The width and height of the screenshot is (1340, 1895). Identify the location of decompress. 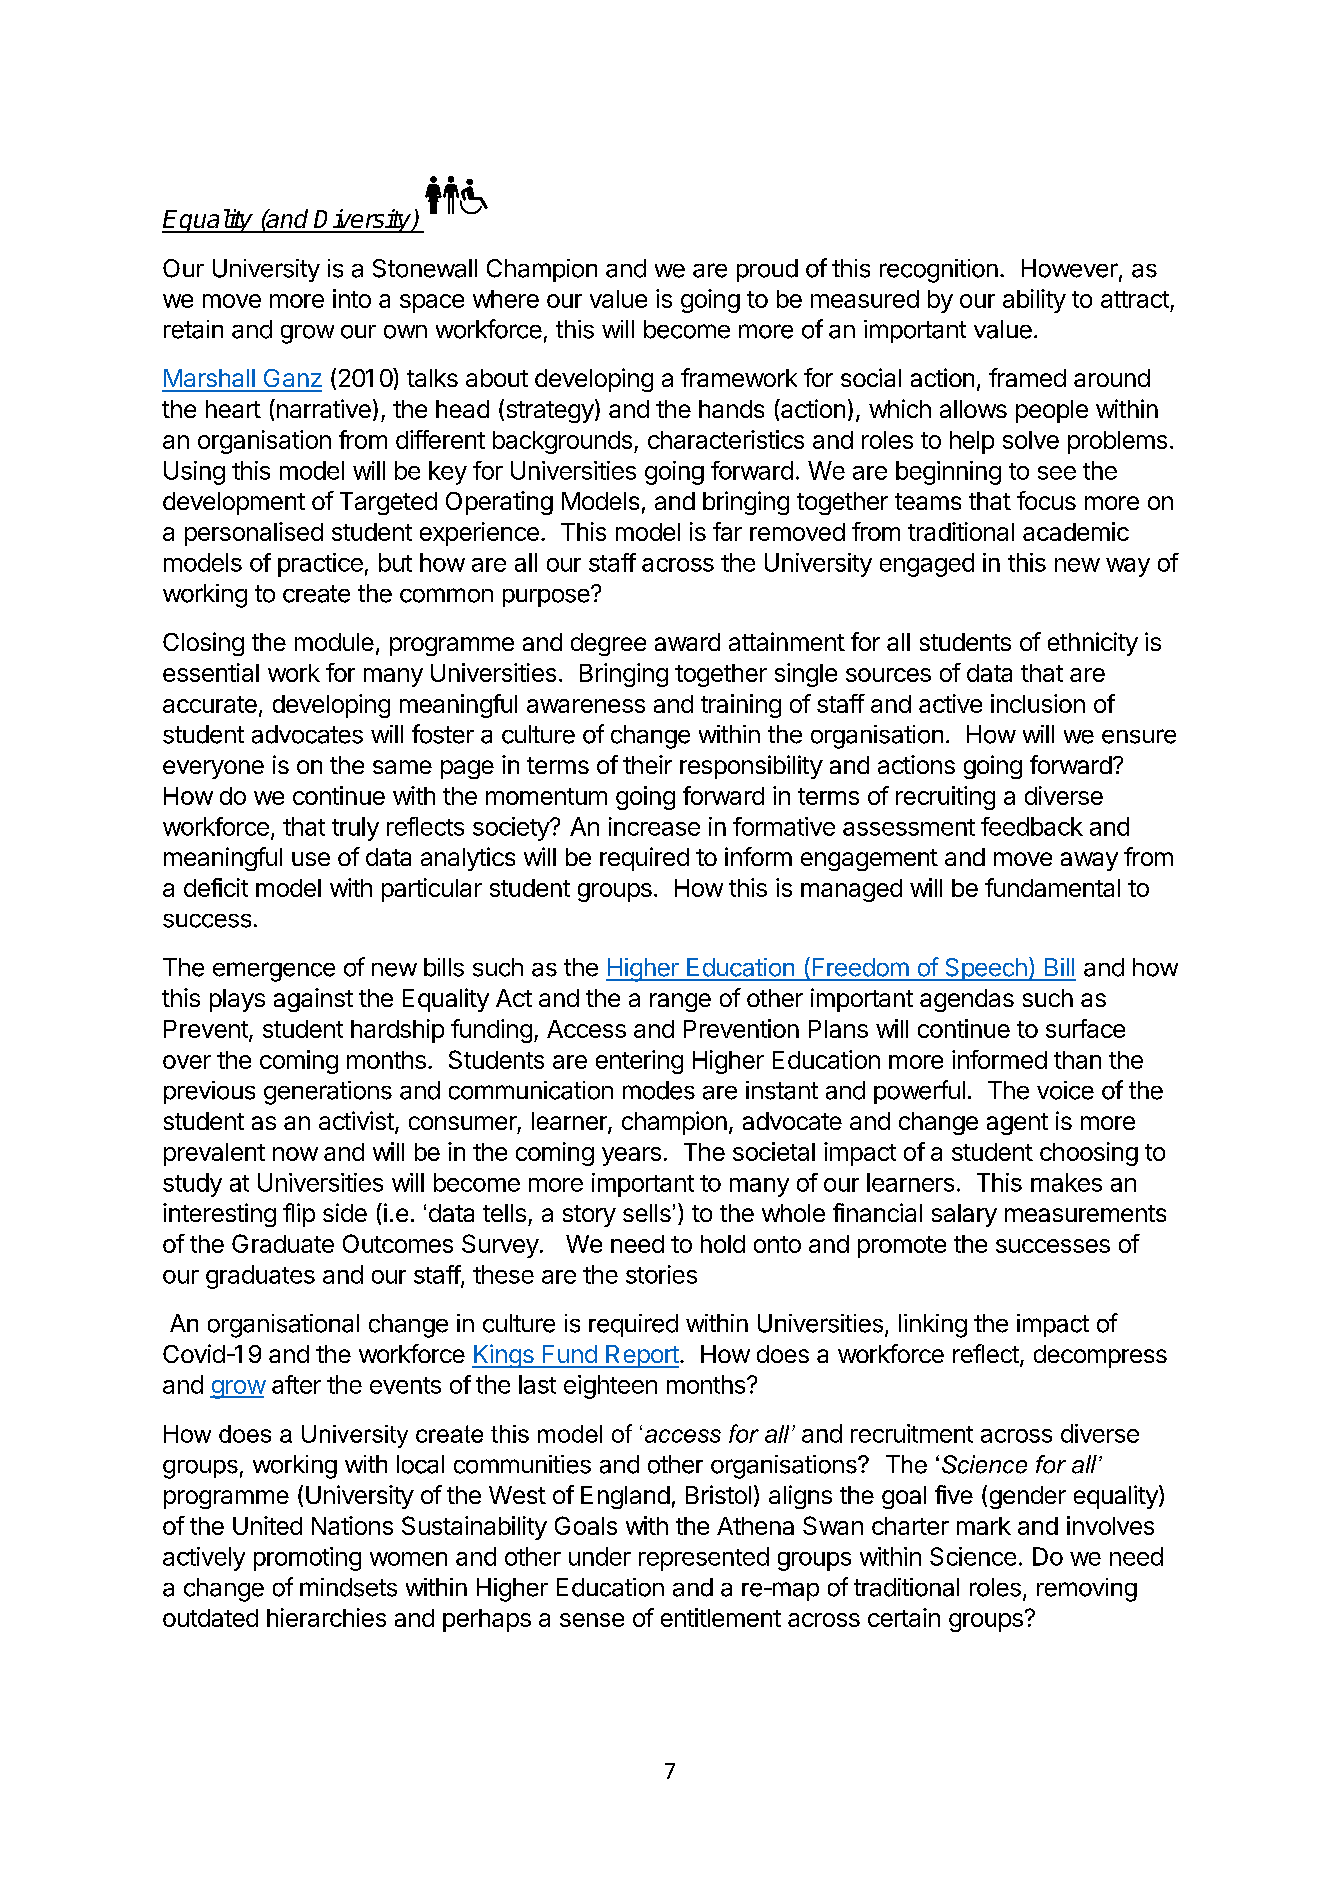
(1100, 1356).
